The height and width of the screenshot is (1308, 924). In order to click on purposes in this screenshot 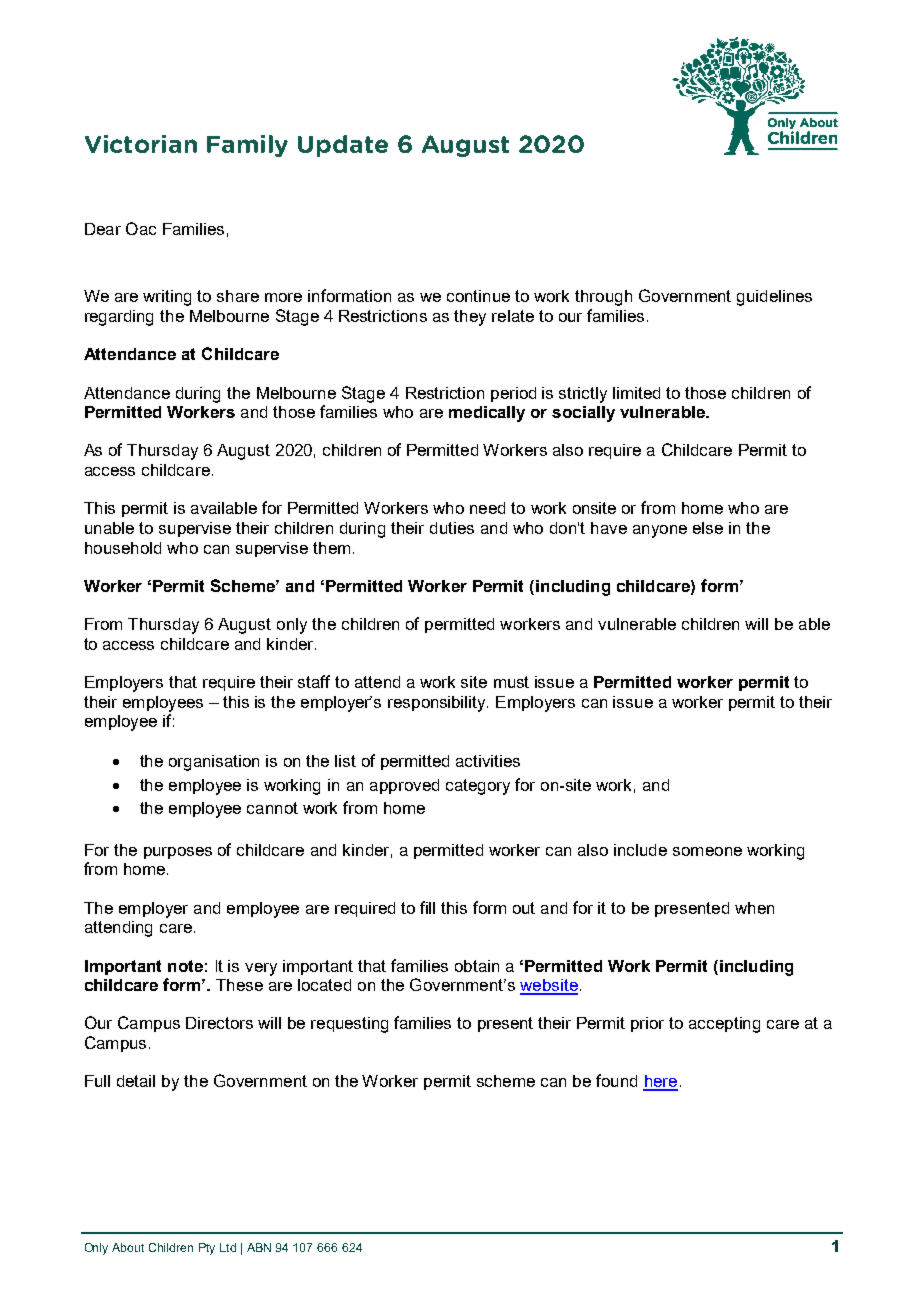, I will do `click(178, 853)`.
